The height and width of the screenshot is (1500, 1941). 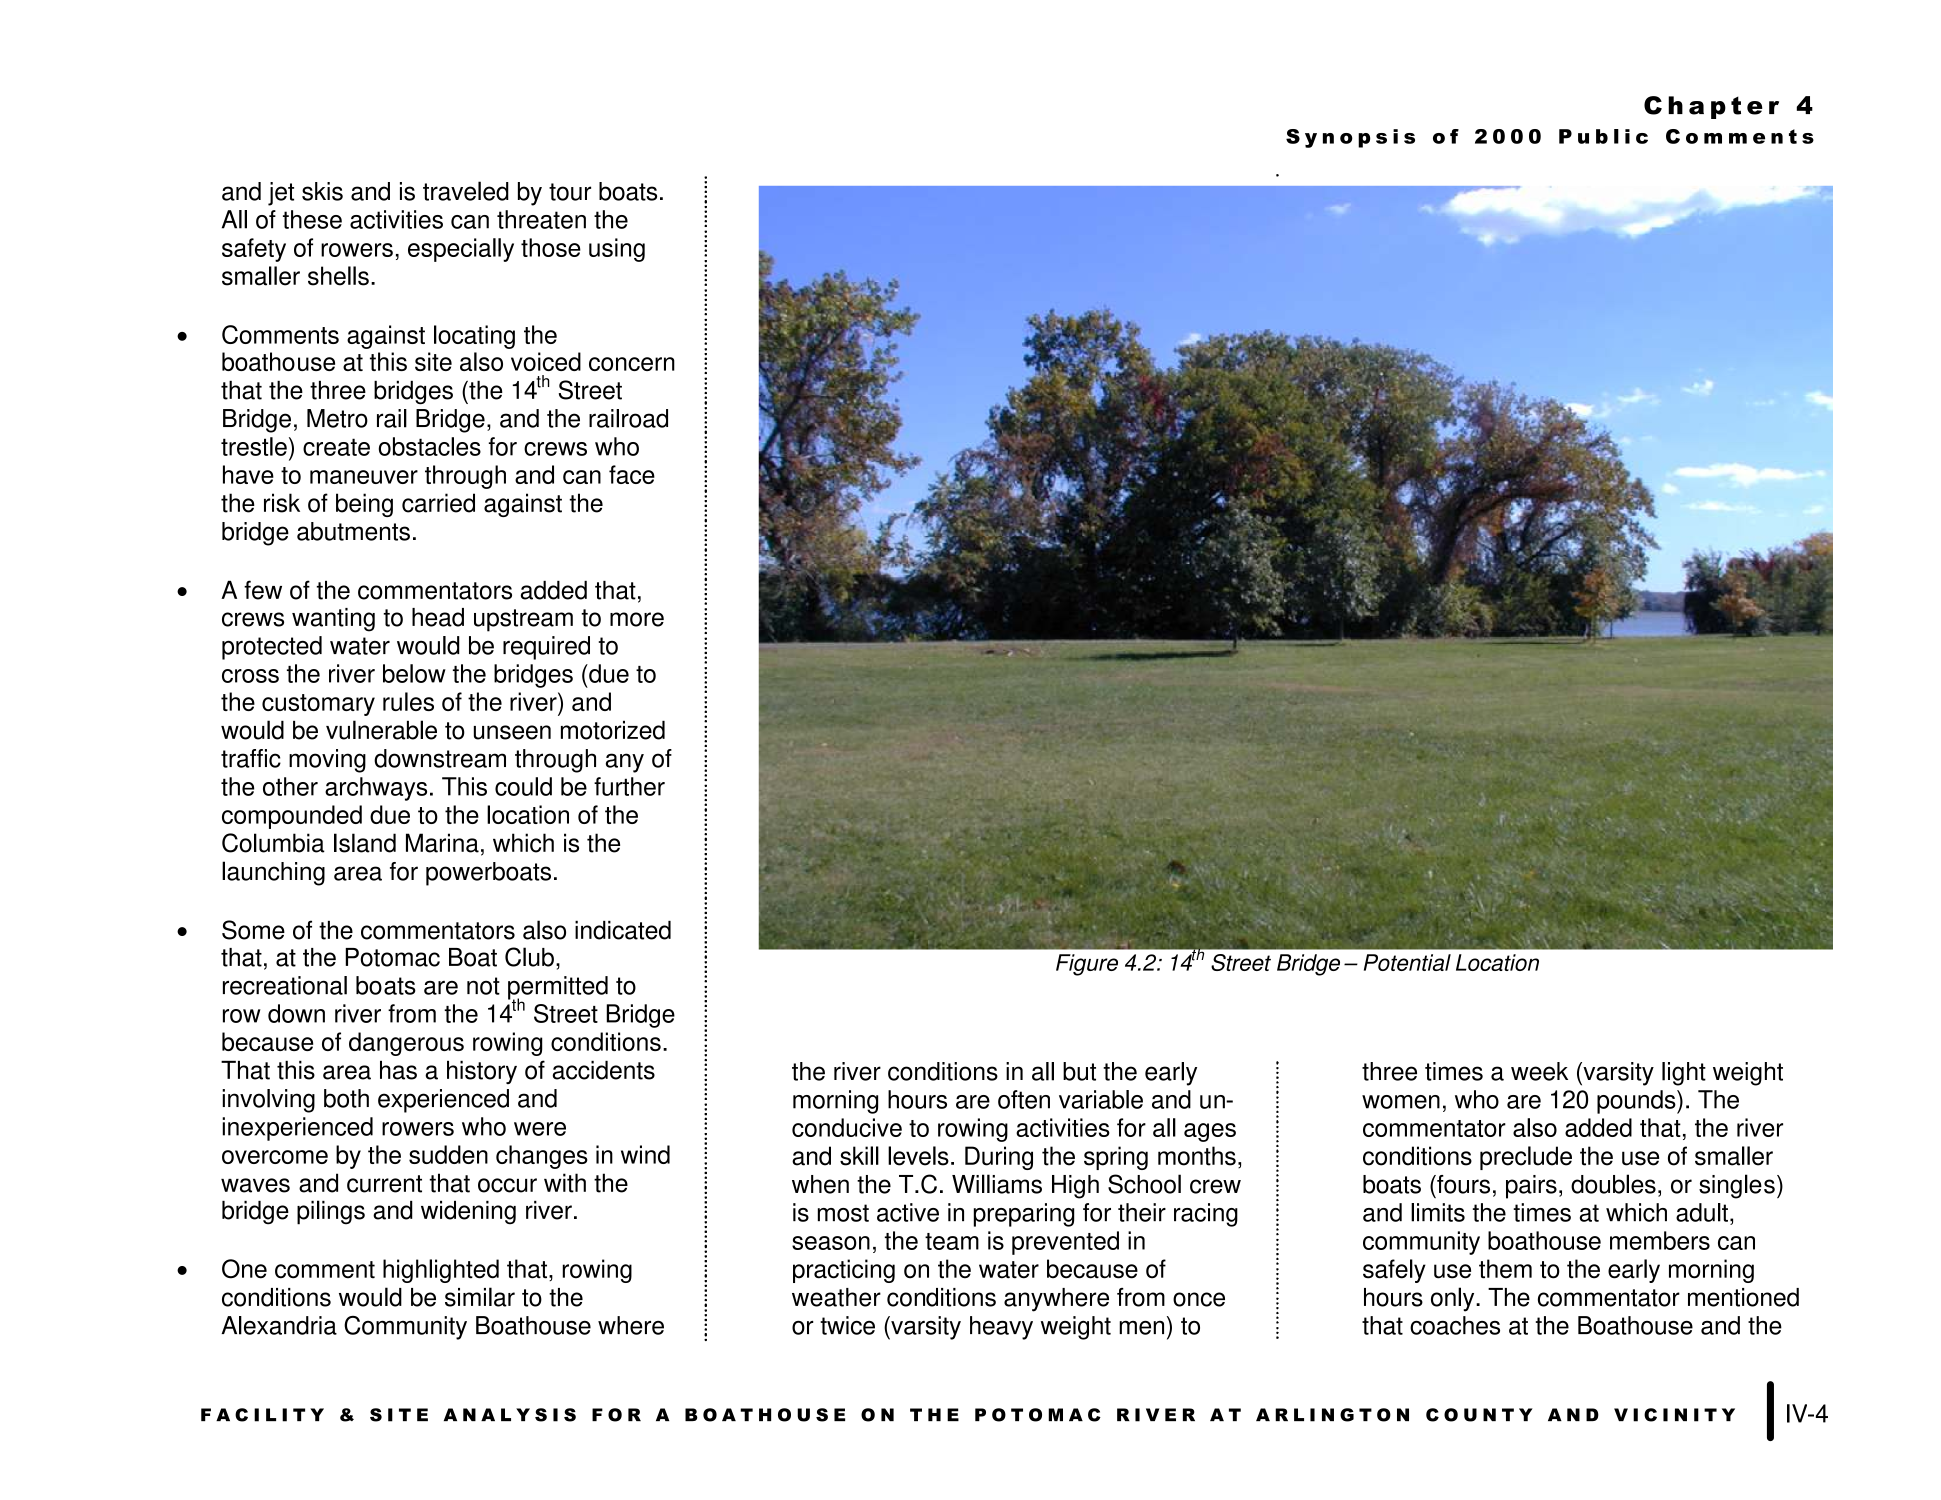 I want to click on Potential, so click(x=1407, y=962).
